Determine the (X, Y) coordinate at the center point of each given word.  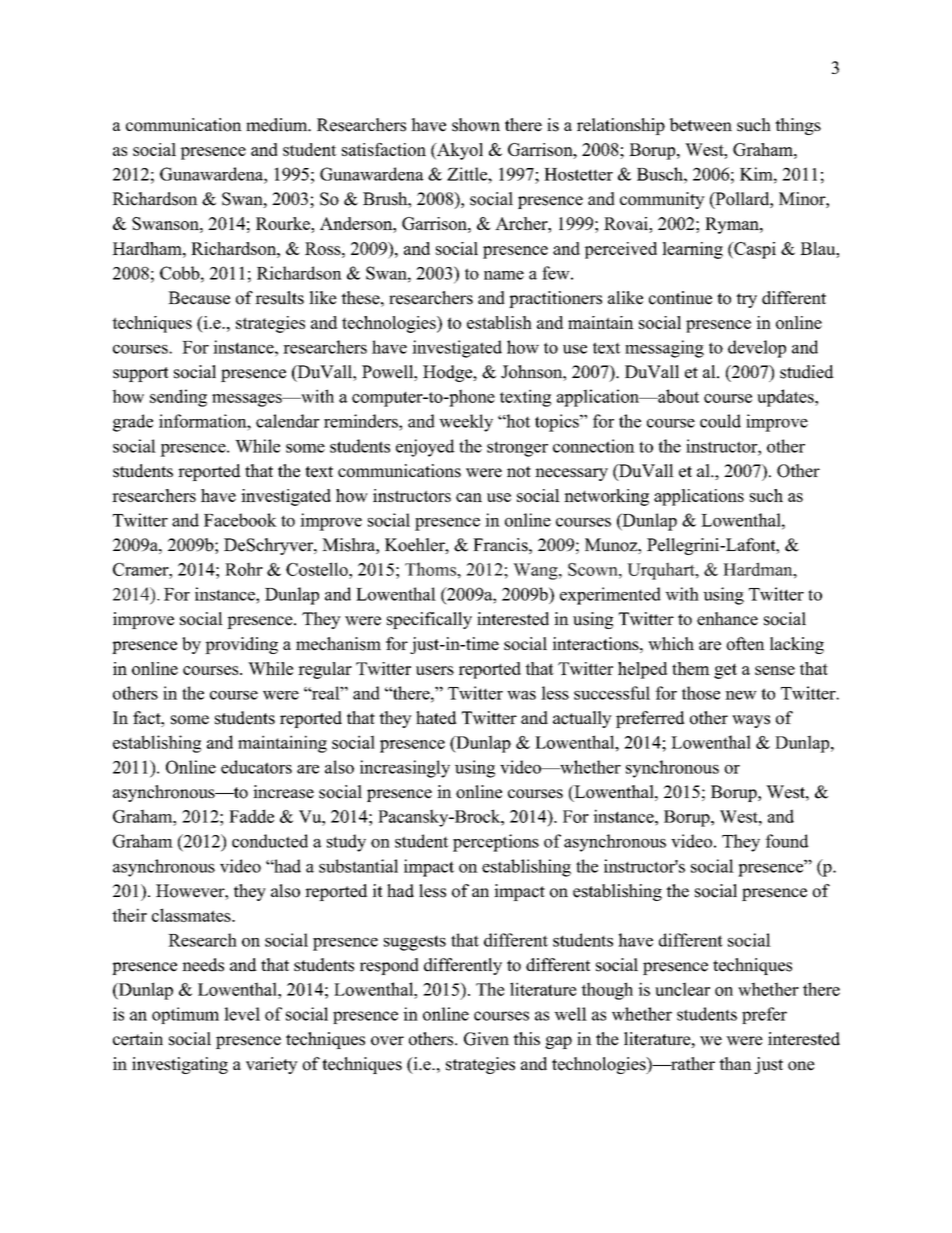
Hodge (449, 373)
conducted (270, 841)
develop (757, 349)
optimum (185, 1015)
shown (476, 125)
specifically (429, 620)
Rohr (244, 569)
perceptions (496, 843)
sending (178, 398)
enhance (727, 619)
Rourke (284, 223)
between (700, 125)
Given (486, 1039)
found (787, 841)
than (735, 1063)
